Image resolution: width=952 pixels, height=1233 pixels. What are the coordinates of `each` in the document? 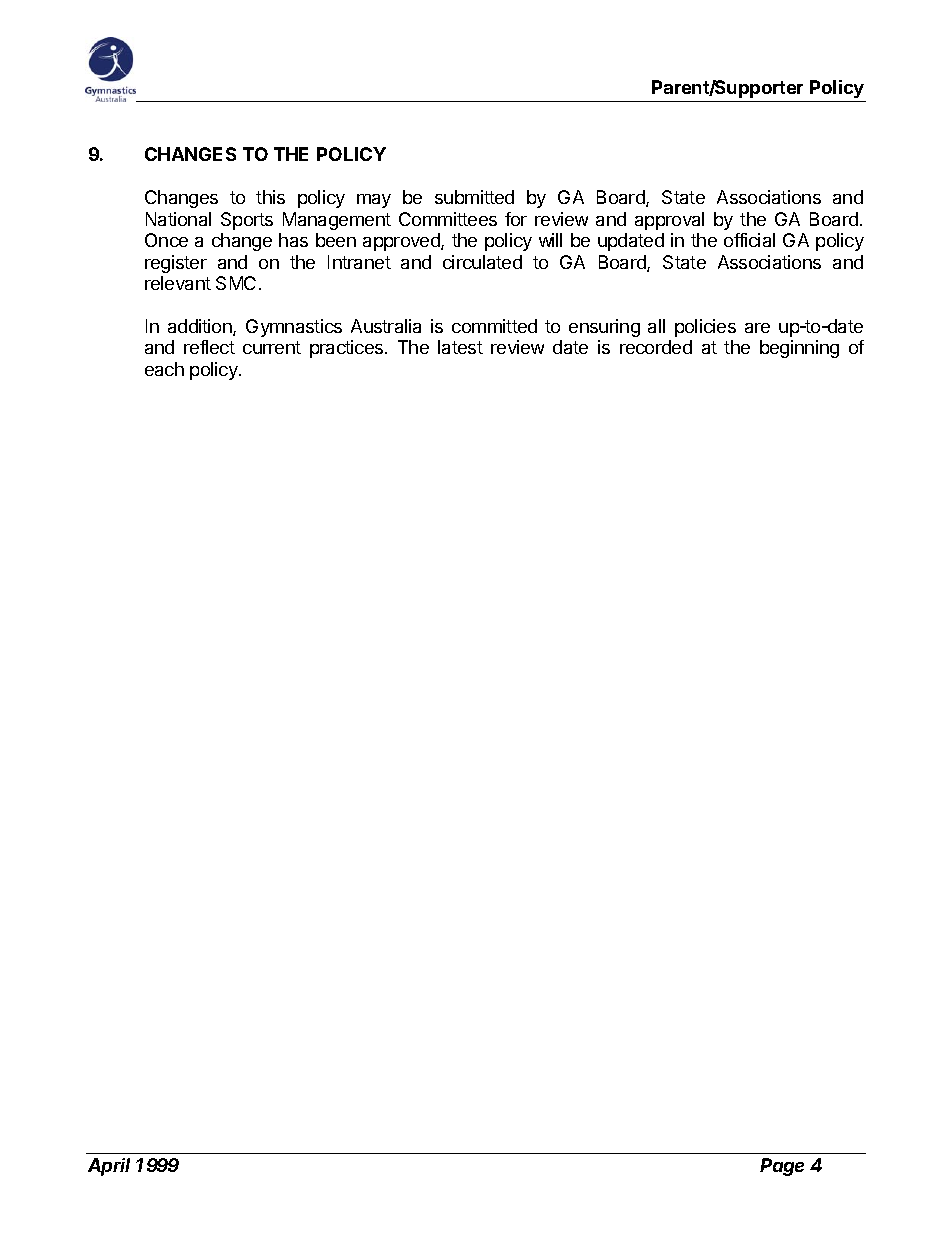 It's located at (164, 369).
